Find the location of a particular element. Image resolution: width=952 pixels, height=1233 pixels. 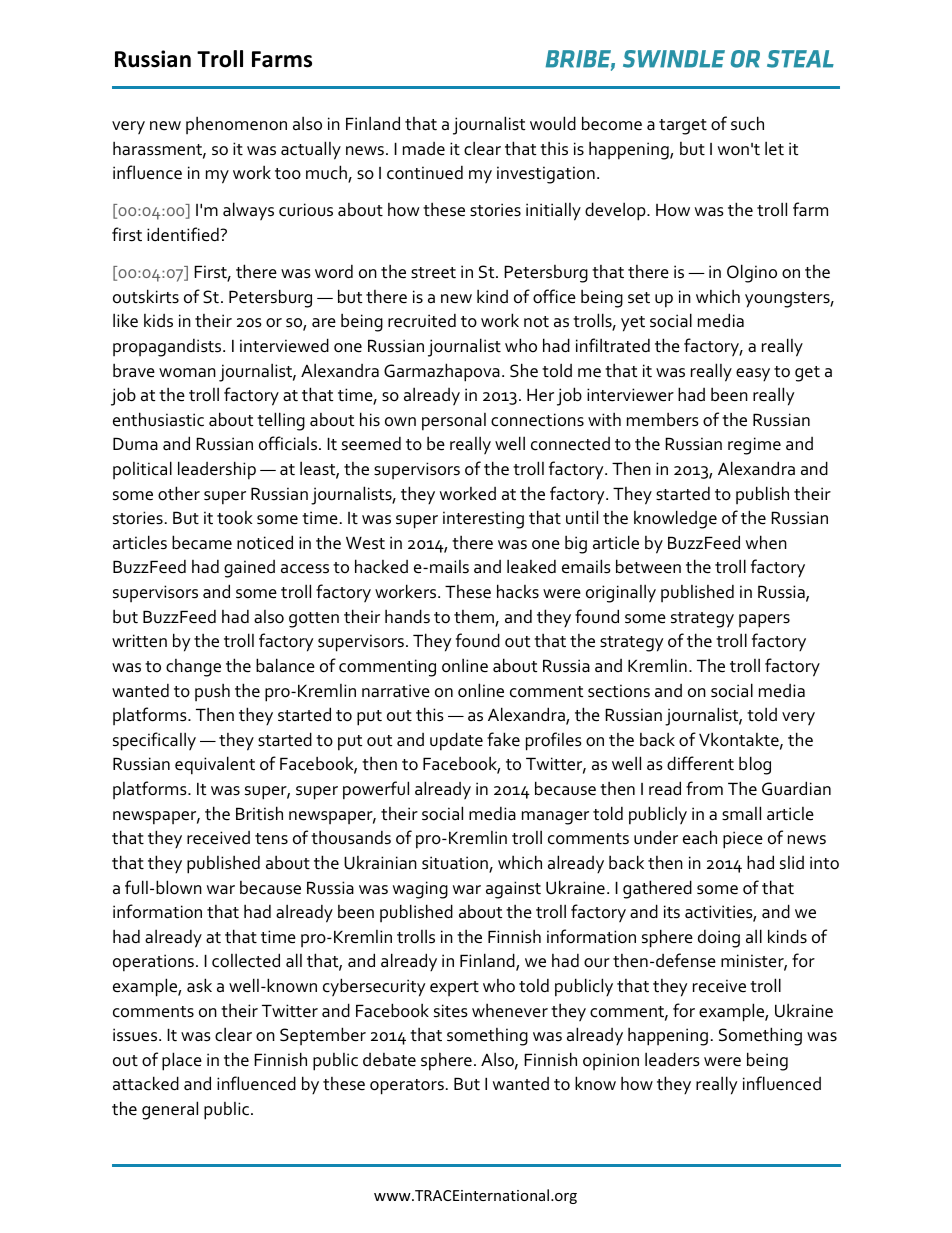

let is located at coordinates (774, 148).
